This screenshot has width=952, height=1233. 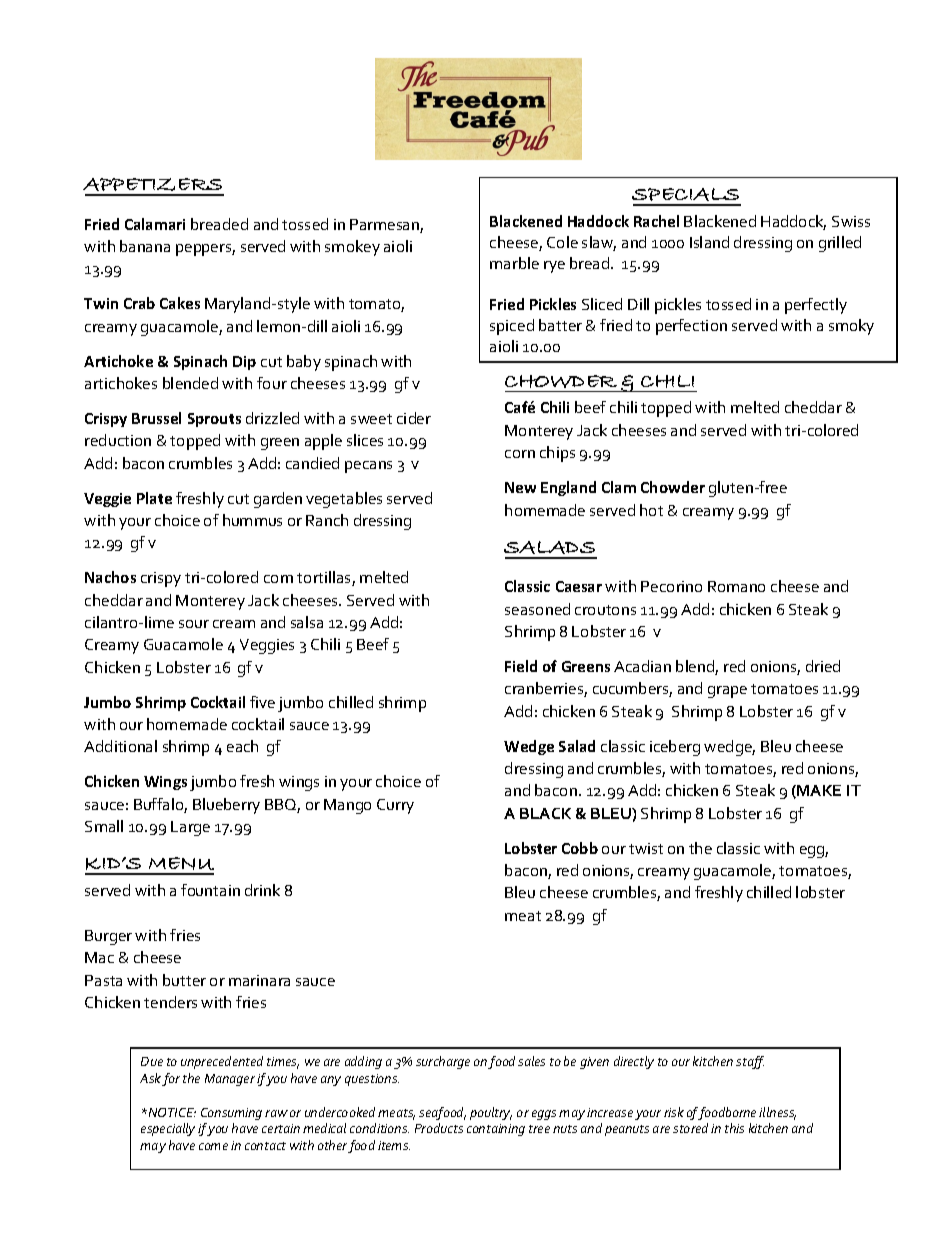 I want to click on seasoned, so click(x=537, y=609).
